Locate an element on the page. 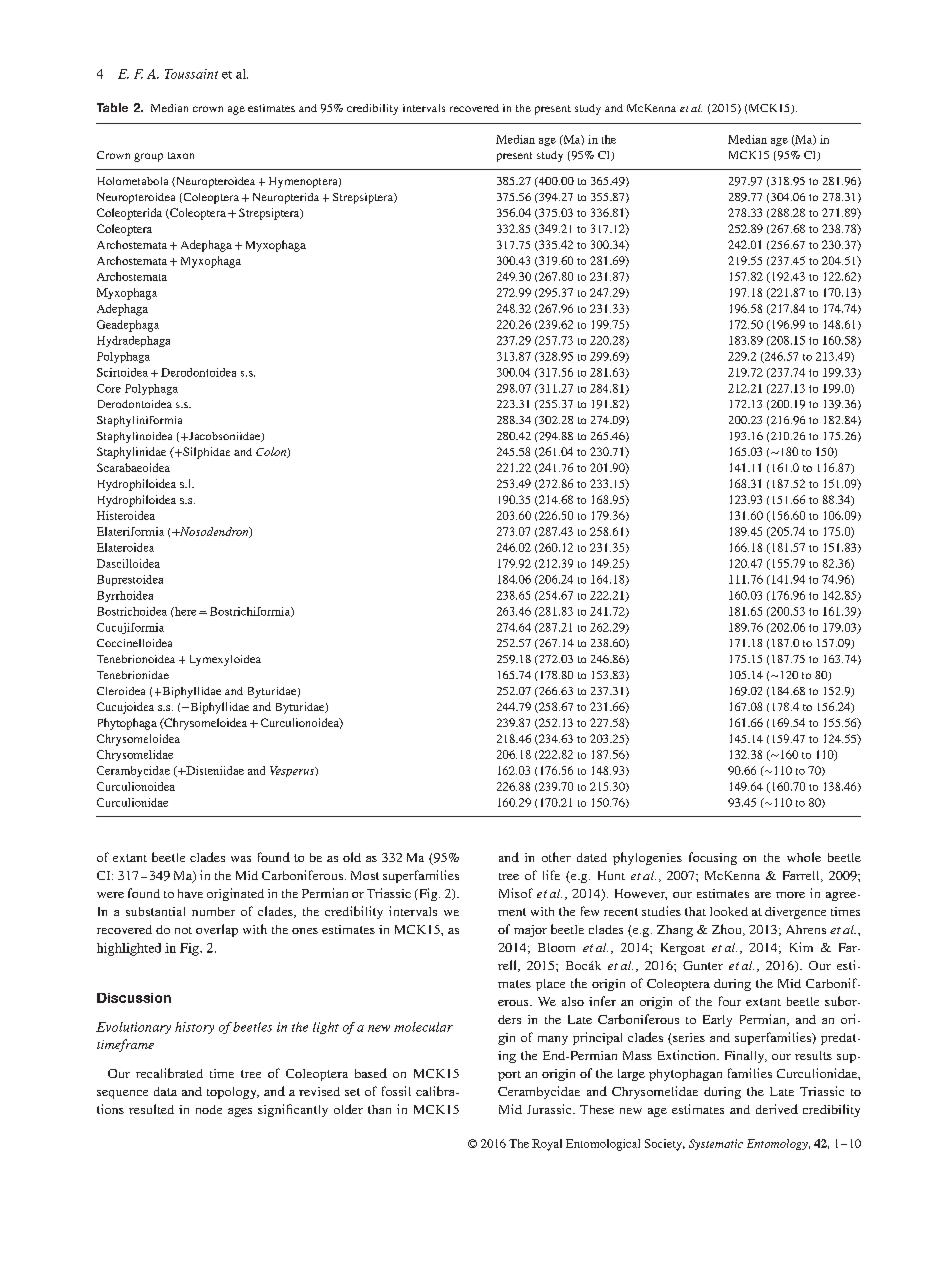 Image resolution: width=952 pixels, height=1265 pixels. other is located at coordinates (556, 857).
